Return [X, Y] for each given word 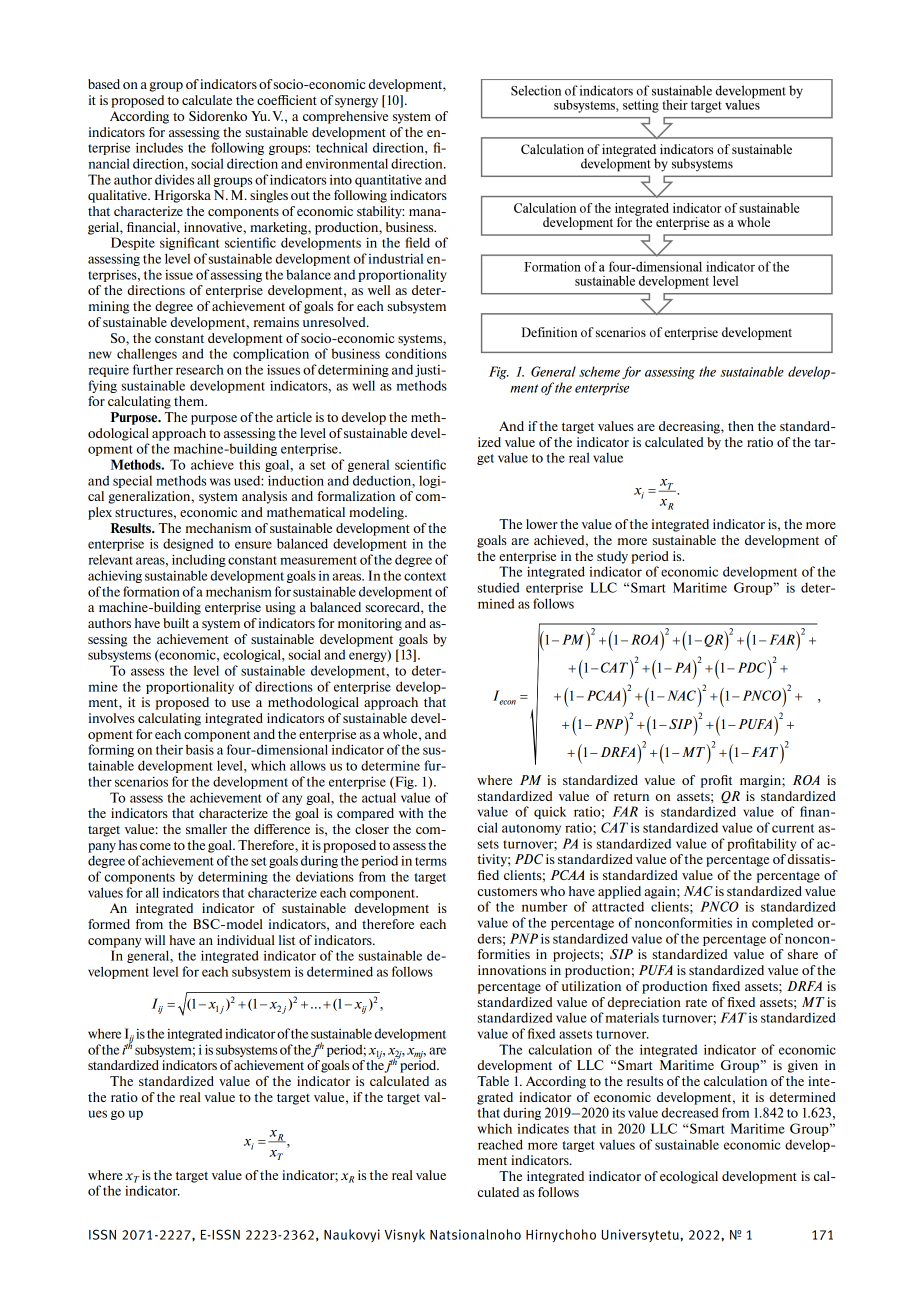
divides [174, 179]
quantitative [388, 180]
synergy [356, 103]
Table [493, 1081]
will [155, 940]
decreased [689, 1112]
